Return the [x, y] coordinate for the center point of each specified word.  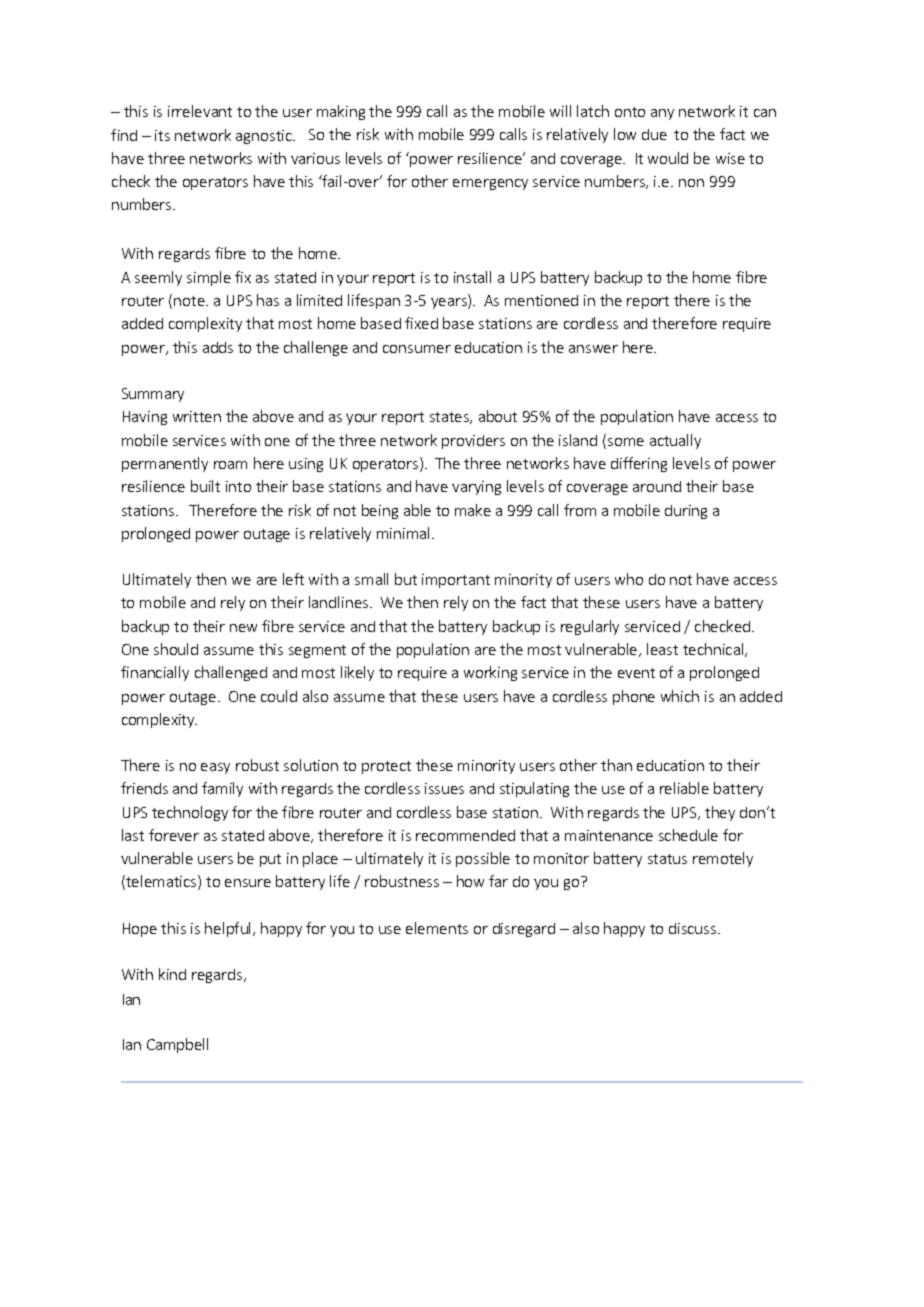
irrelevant [200, 111]
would [668, 158]
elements [437, 928]
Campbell [177, 1045]
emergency [490, 184]
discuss [694, 928]
